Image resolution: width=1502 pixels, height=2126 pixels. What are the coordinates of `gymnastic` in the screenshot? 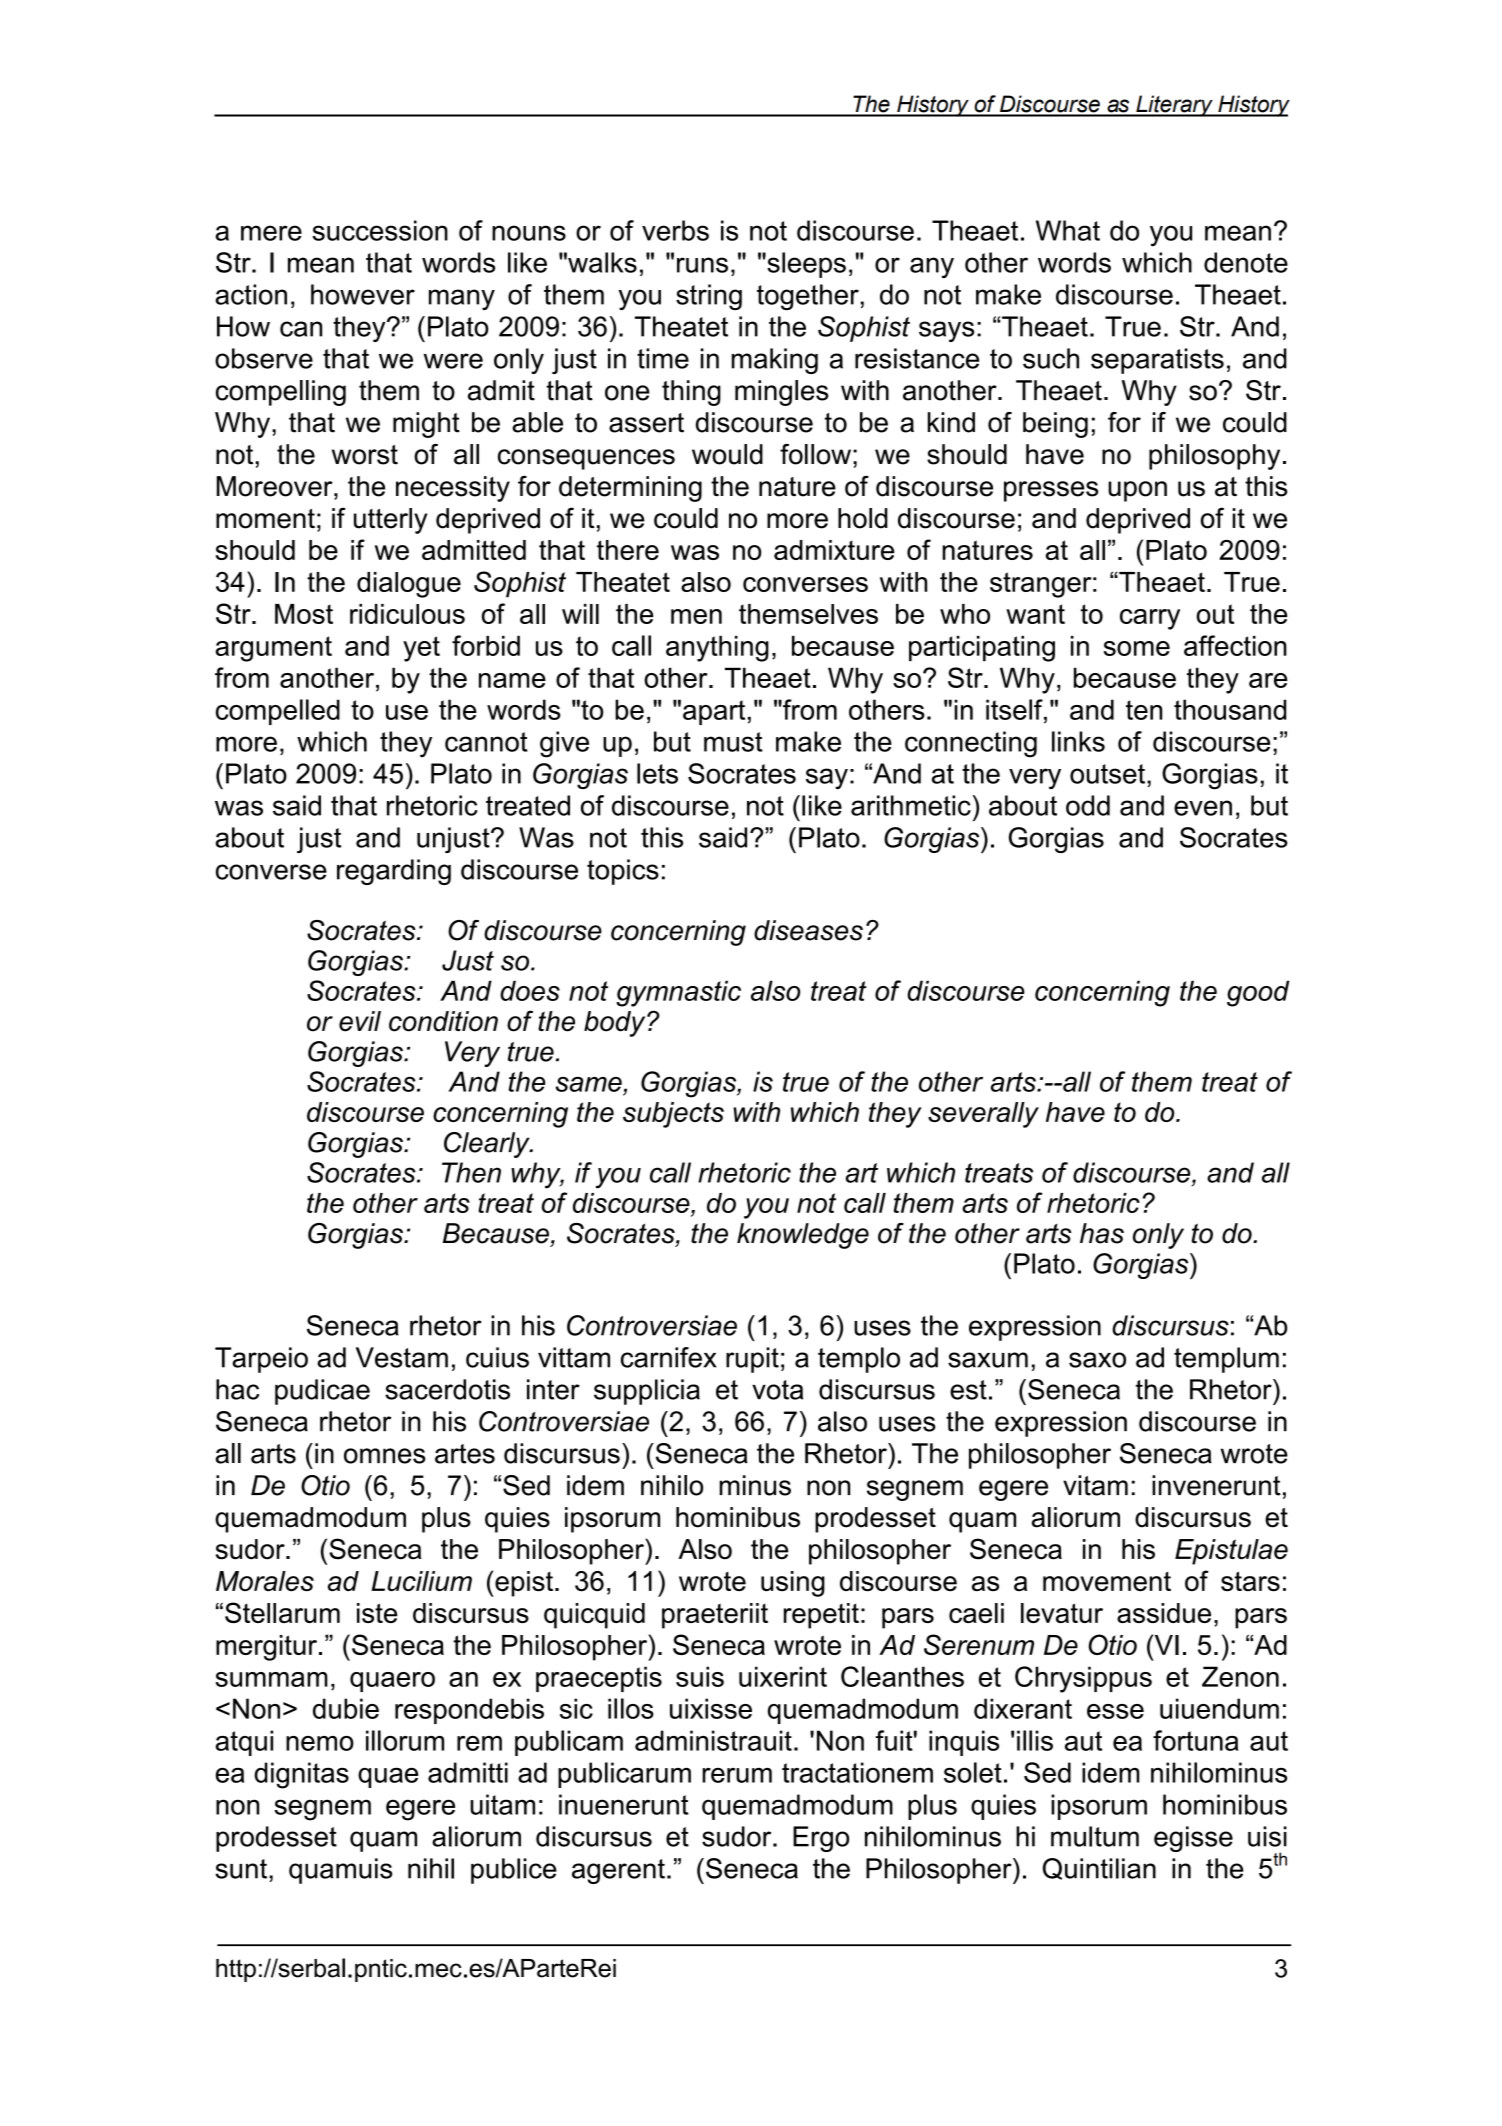 It's located at (678, 993).
